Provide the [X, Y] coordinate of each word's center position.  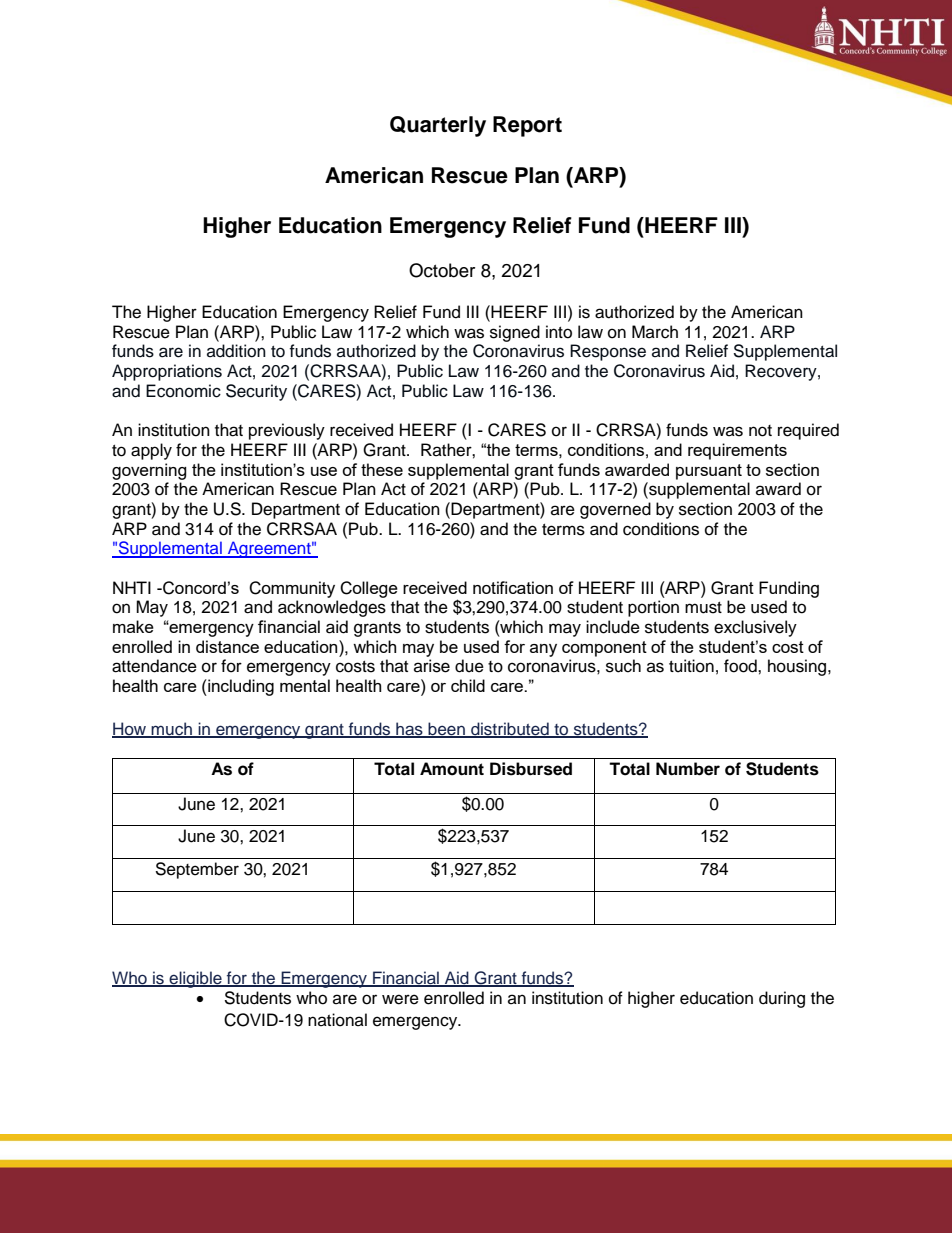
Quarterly [438, 126]
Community [292, 589]
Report [527, 126]
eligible [195, 979]
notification [513, 587]
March [655, 332]
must [703, 608]
